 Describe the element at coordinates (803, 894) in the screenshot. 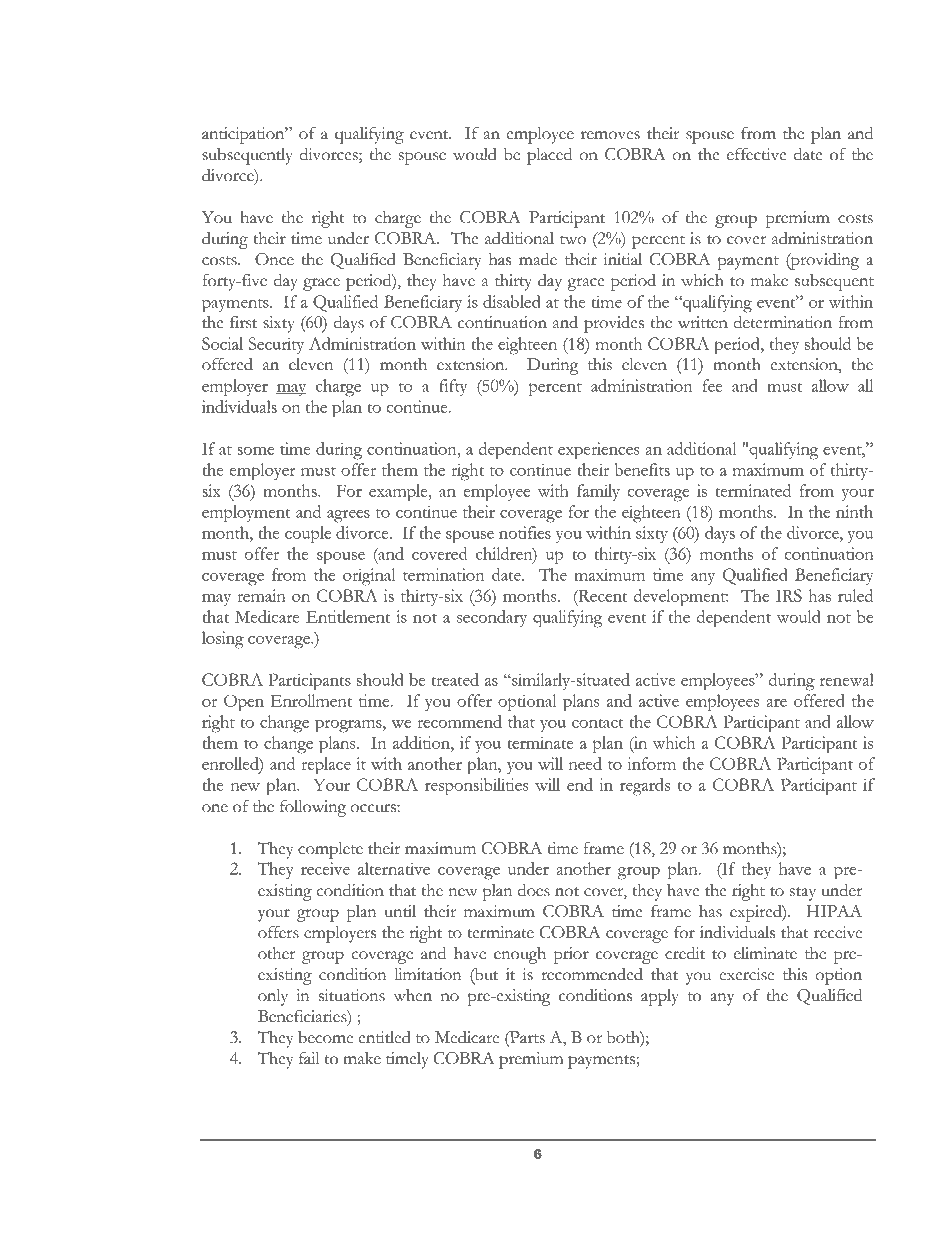

I see `stay` at that location.
